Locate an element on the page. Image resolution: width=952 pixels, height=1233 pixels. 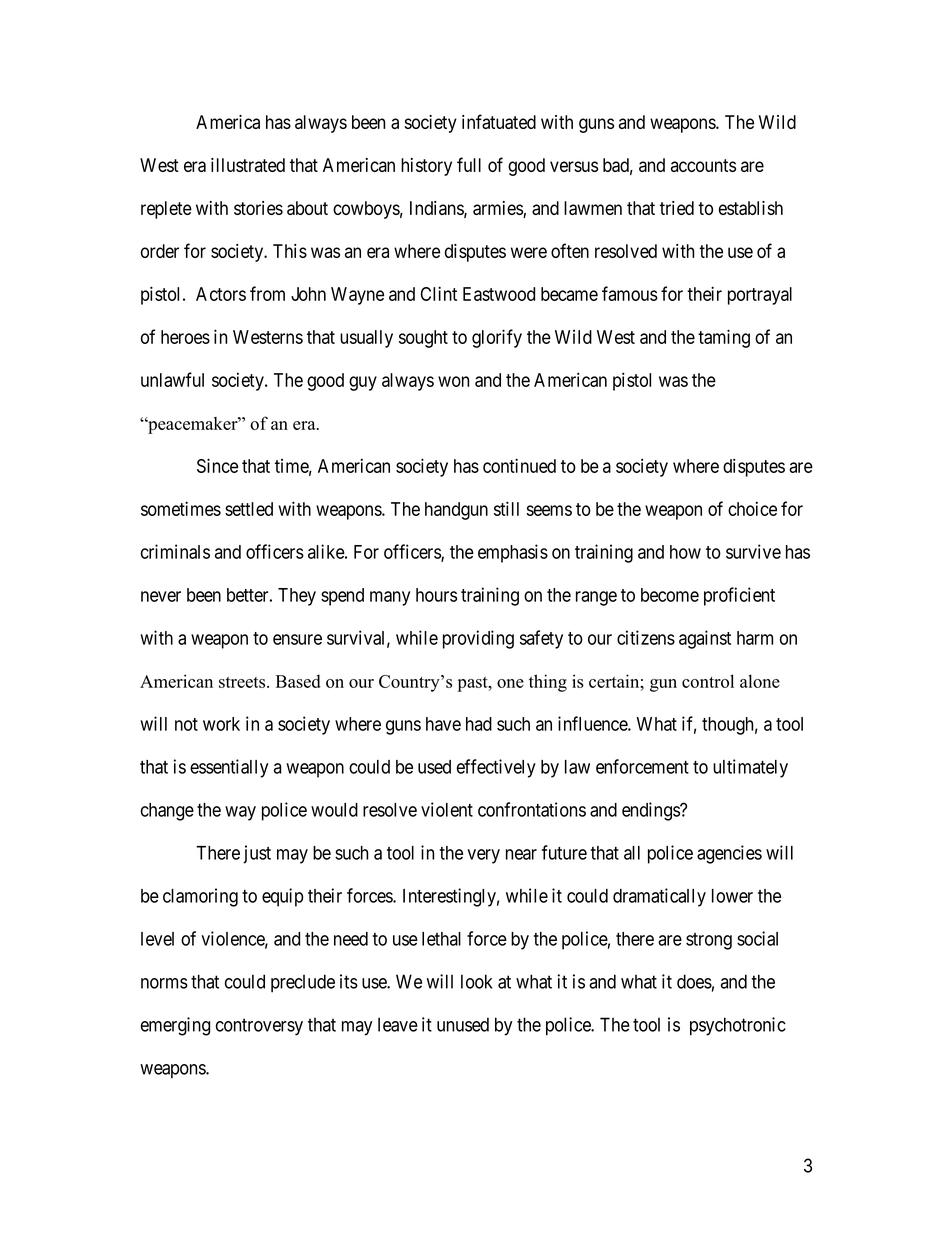
have is located at coordinates (443, 724).
